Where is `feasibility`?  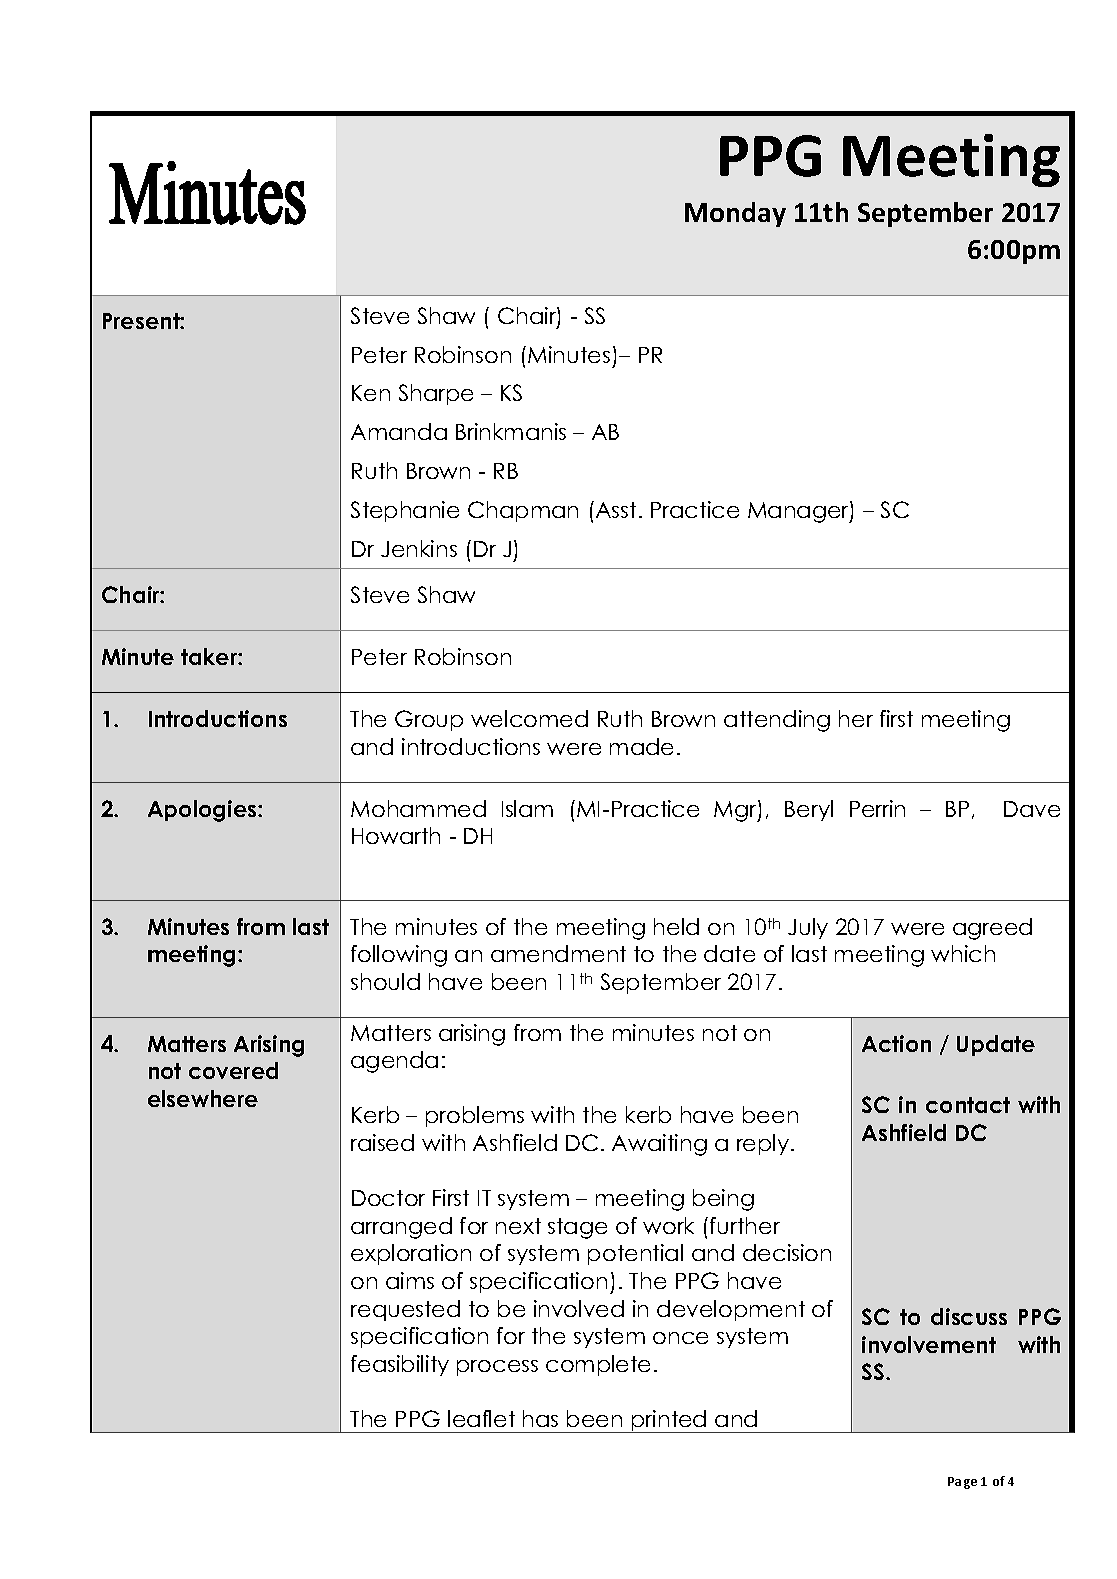 feasibility is located at coordinates (400, 1365).
